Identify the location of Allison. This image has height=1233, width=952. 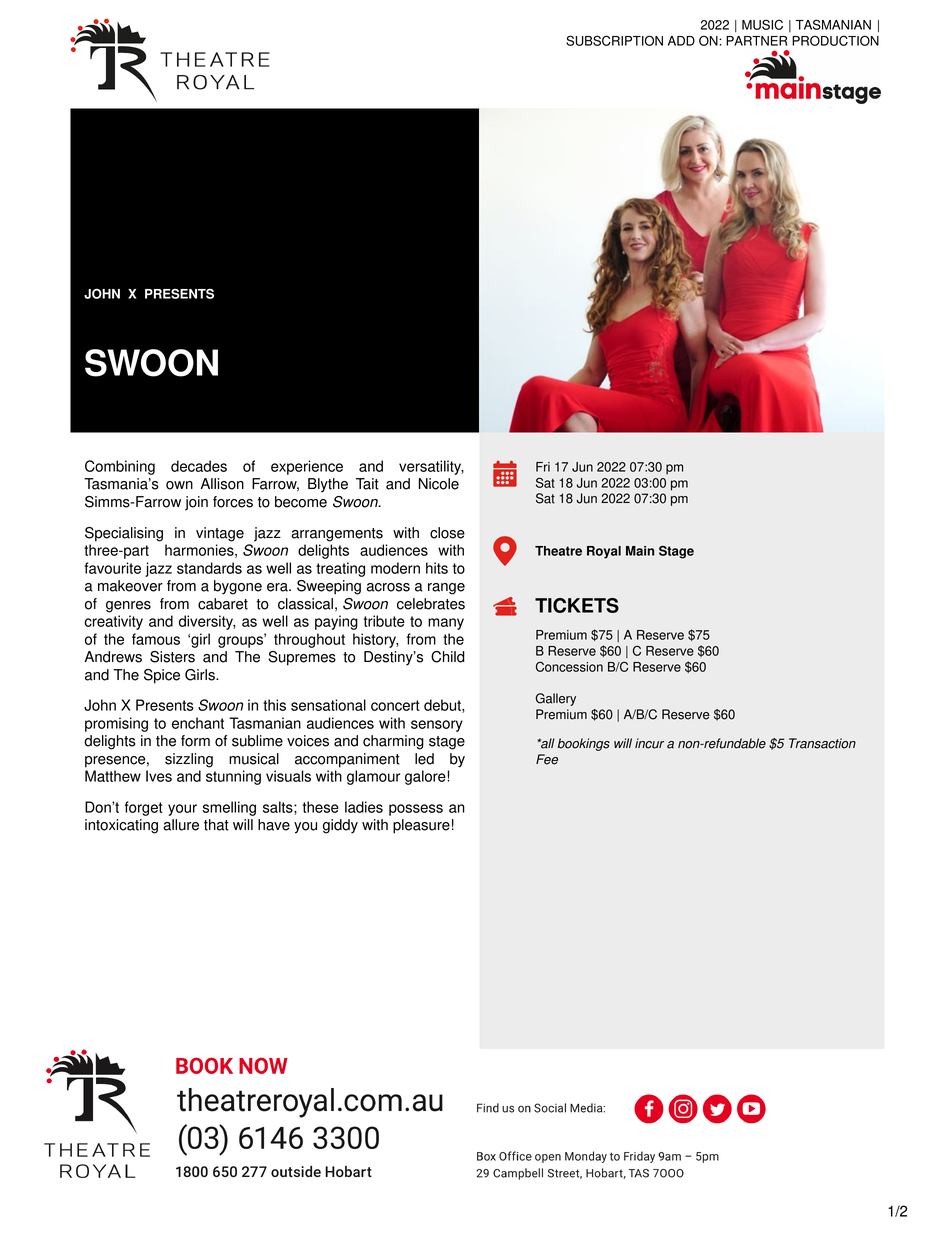
(222, 484).
